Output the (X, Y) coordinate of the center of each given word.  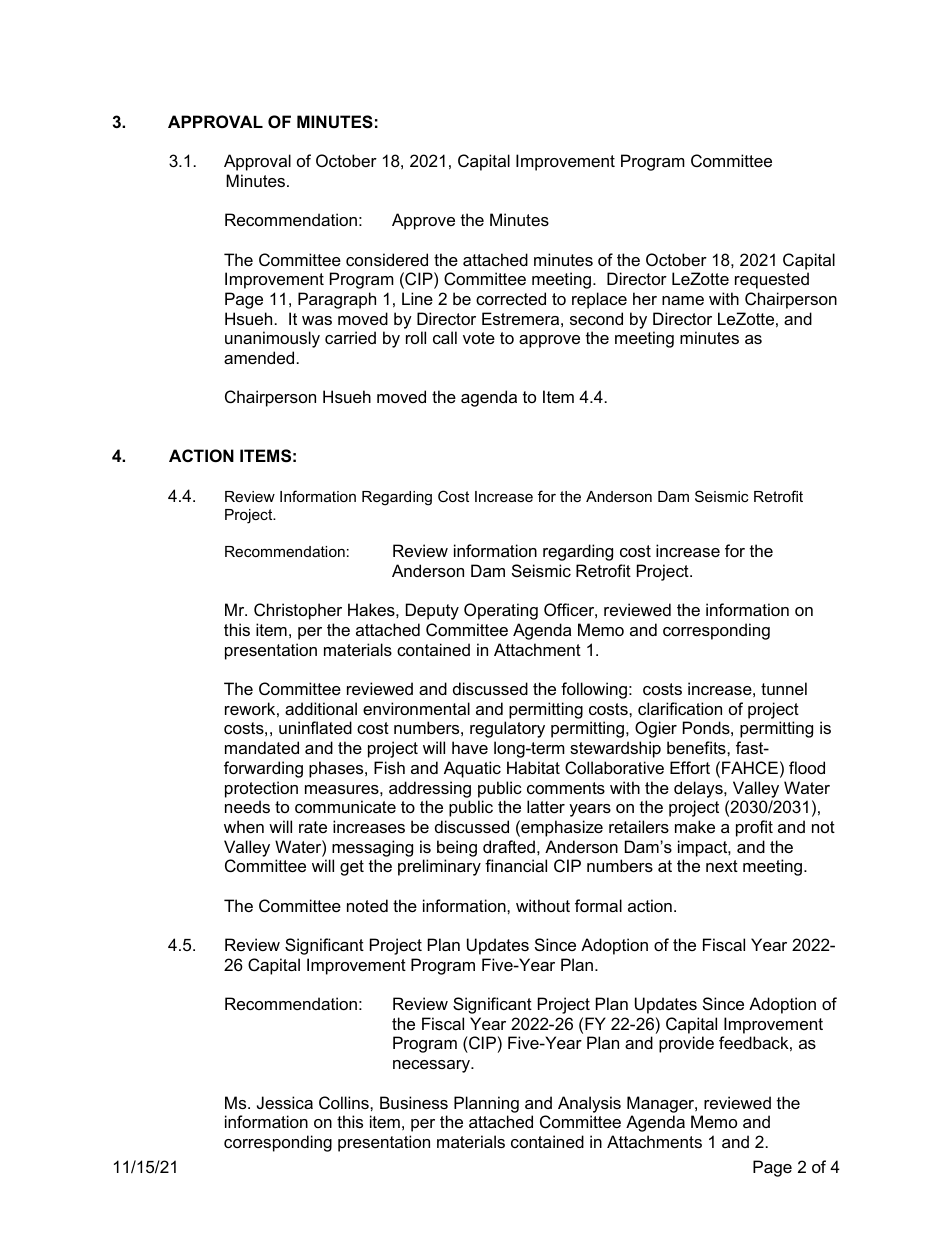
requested (772, 280)
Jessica (285, 1102)
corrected (511, 298)
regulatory (507, 729)
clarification (680, 708)
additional (321, 708)
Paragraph (337, 300)
